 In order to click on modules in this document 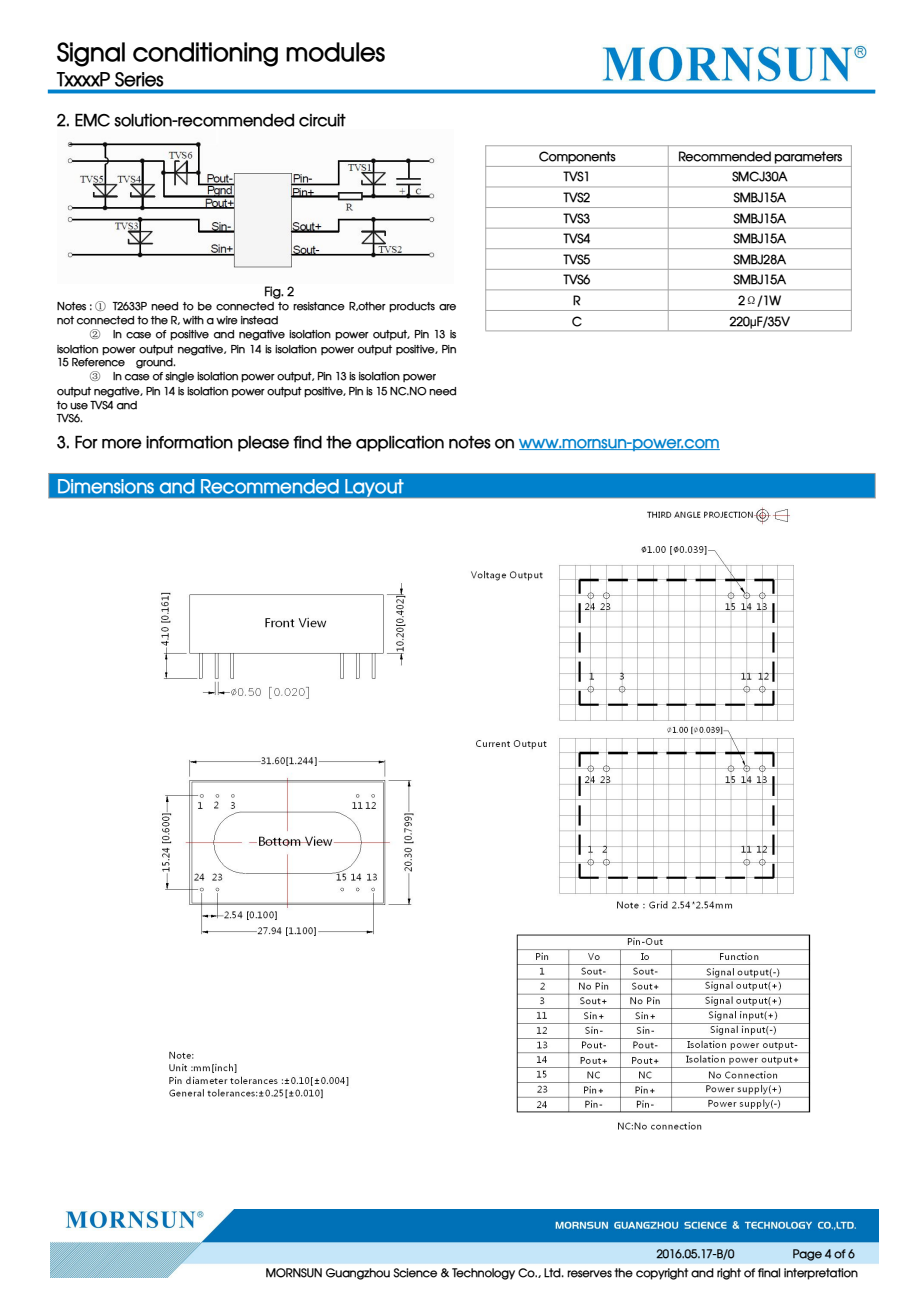, I will do `click(335, 52)`.
